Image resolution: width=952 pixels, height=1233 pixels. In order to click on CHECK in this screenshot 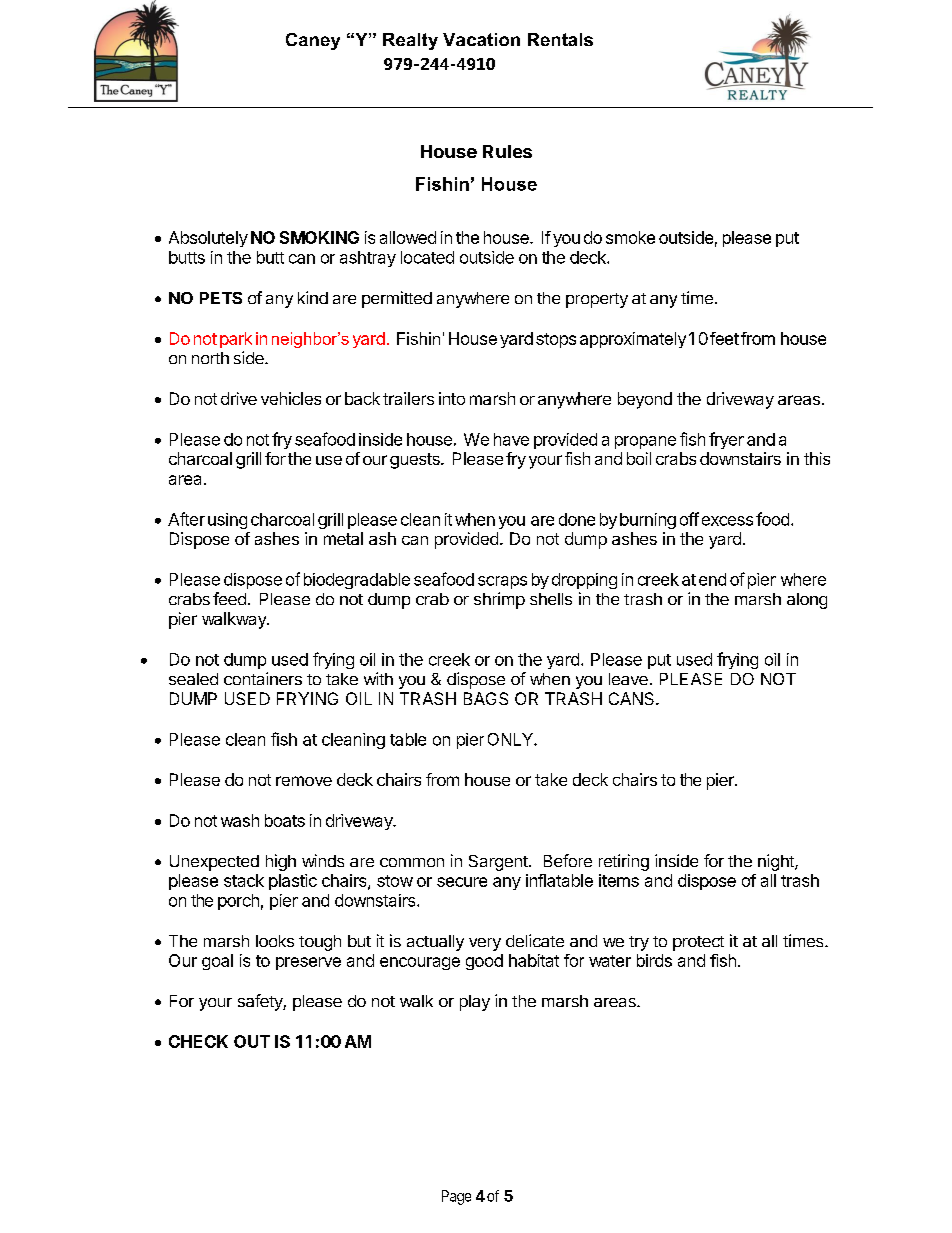, I will do `click(198, 1041)`.
